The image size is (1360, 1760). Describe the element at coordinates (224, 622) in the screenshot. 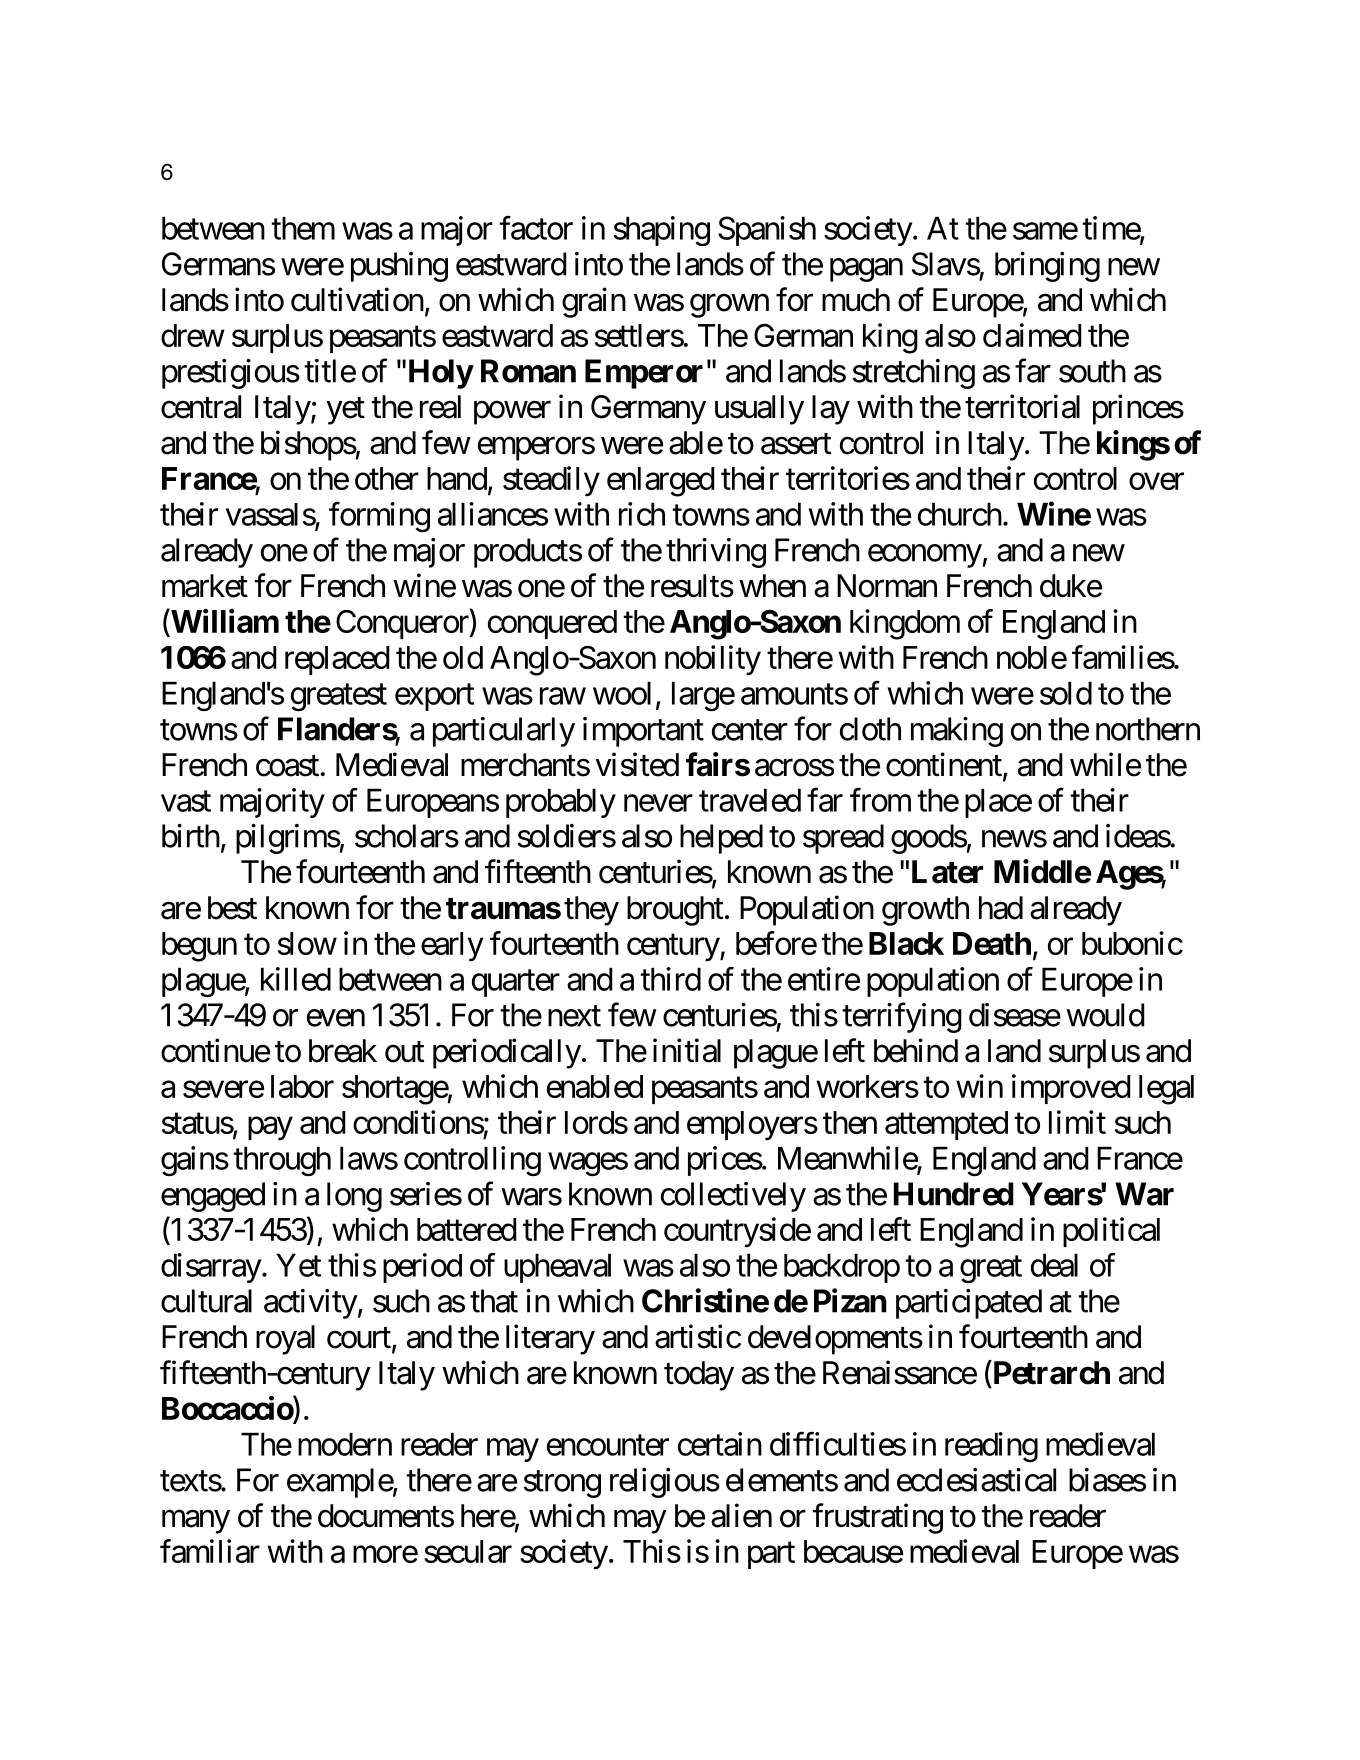

I see `William` at that location.
